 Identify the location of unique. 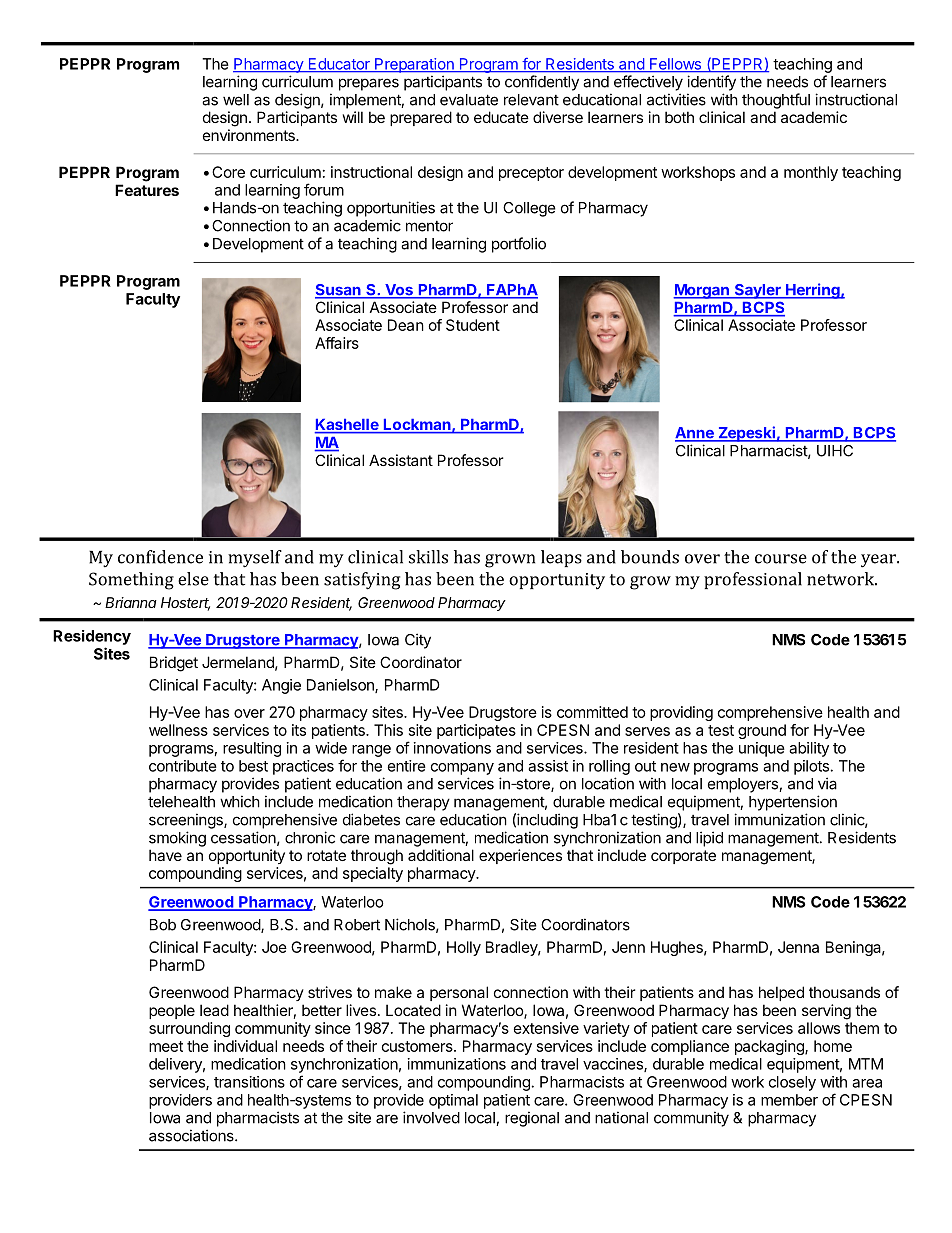
(762, 749).
